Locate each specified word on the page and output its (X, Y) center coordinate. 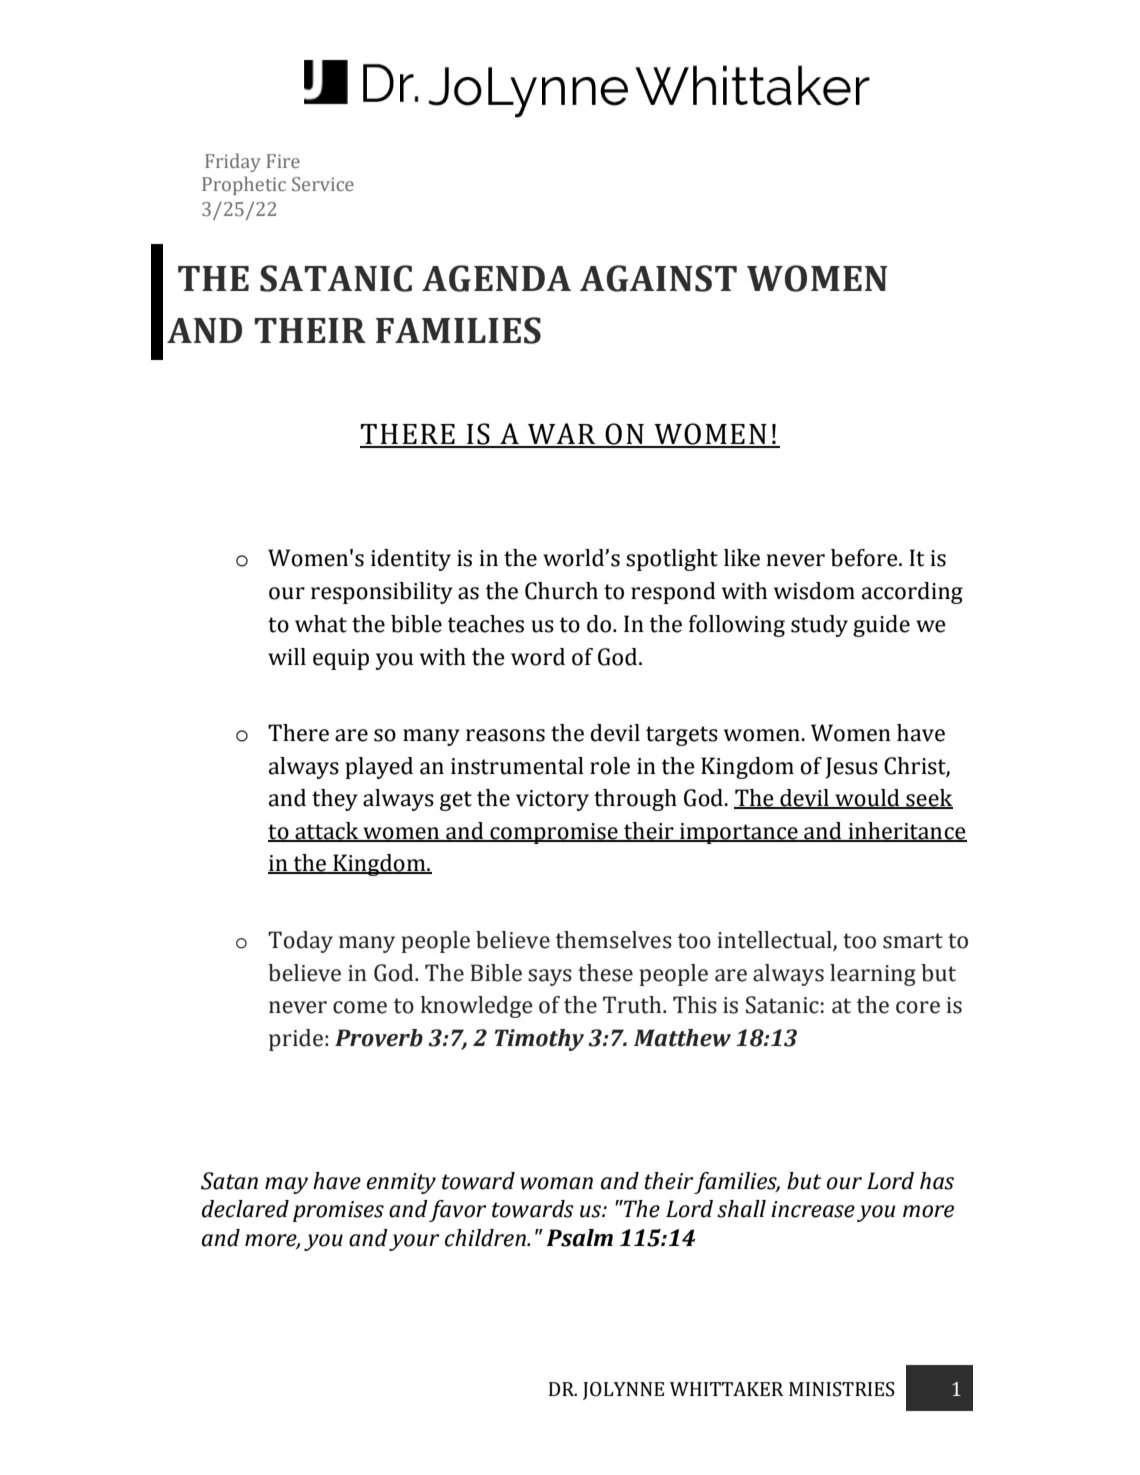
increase (813, 1209)
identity (411, 560)
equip (341, 659)
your (414, 1242)
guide (881, 626)
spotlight (672, 560)
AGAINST (658, 278)
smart (913, 941)
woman (556, 1183)
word (538, 657)
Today (300, 942)
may (286, 1185)
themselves (614, 940)
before (865, 558)
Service (323, 184)
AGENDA (496, 278)
